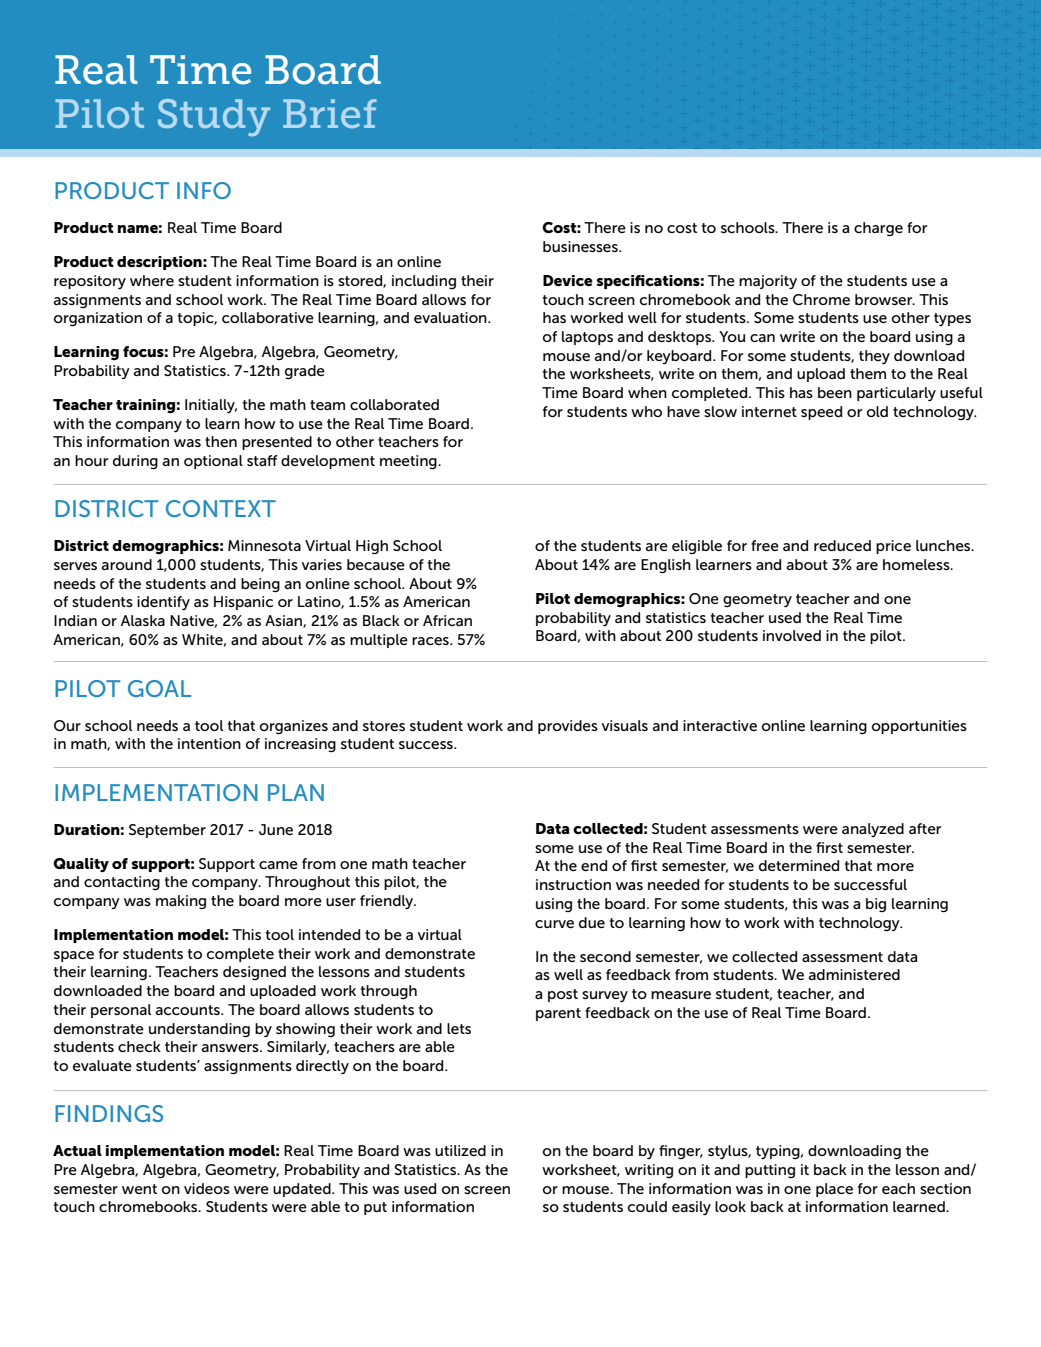  Describe the element at coordinates (554, 924) in the screenshot. I see `curve` at that location.
